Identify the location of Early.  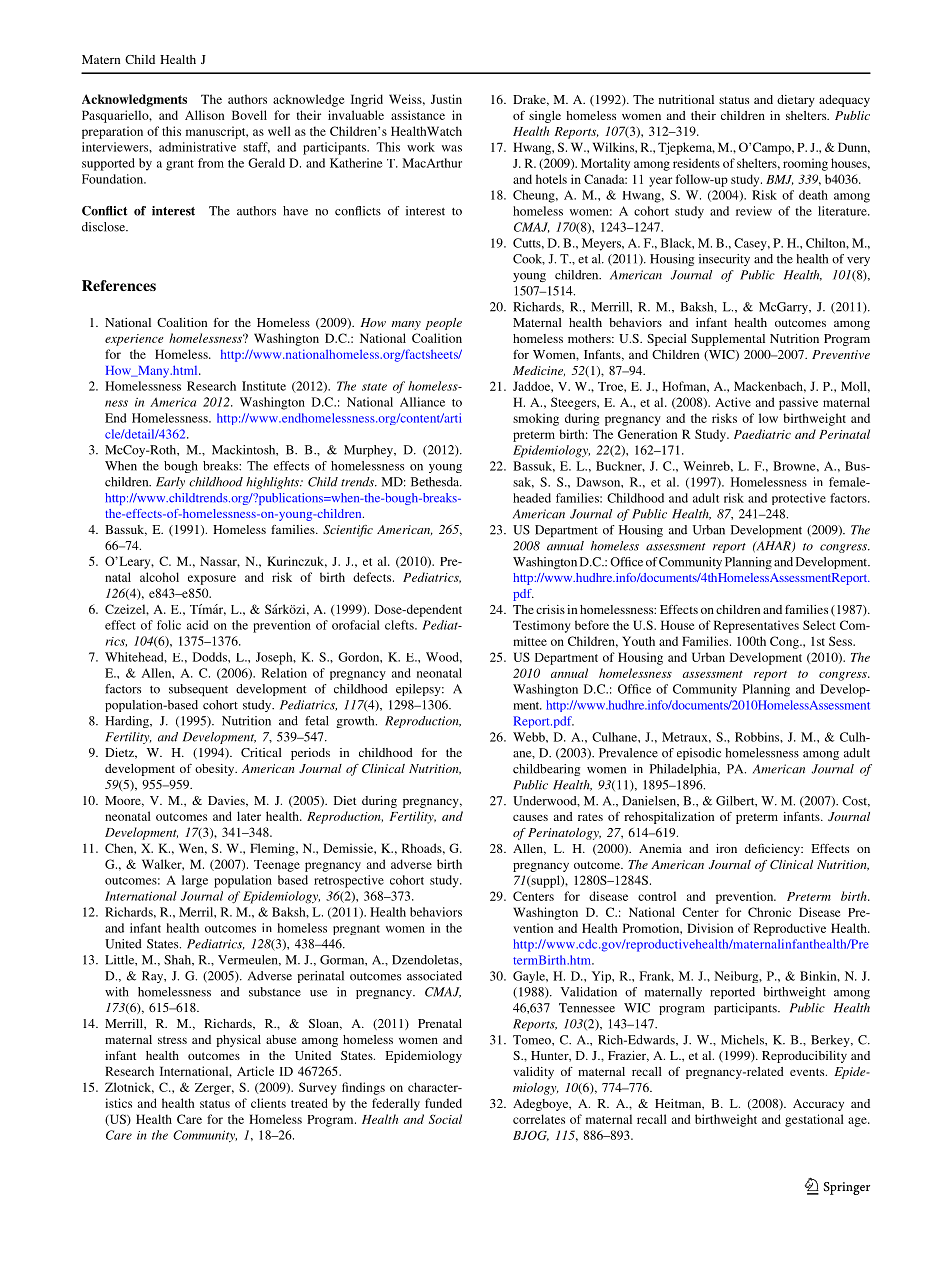
(170, 483).
